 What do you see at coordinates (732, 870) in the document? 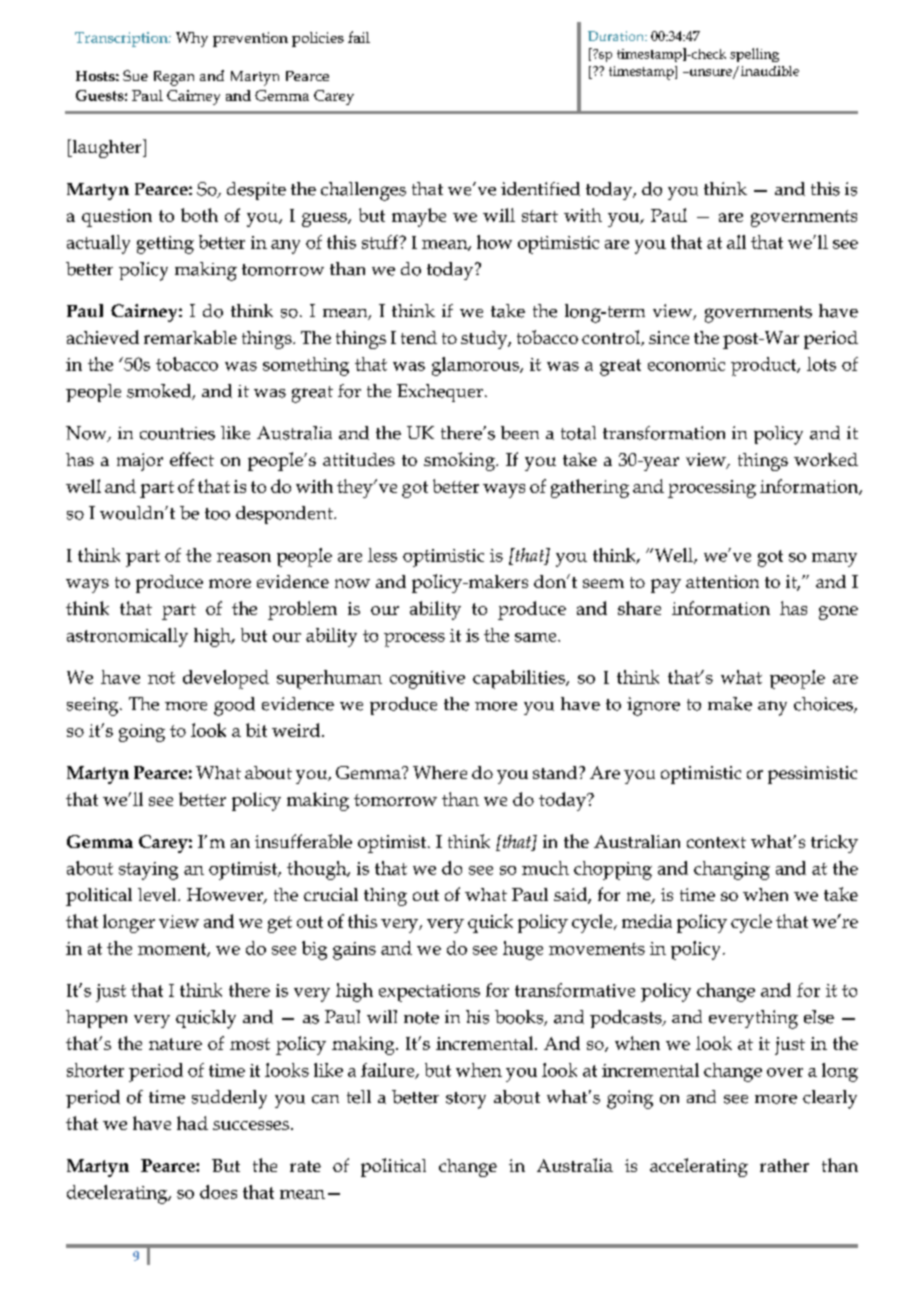
I see `changing` at bounding box center [732, 870].
